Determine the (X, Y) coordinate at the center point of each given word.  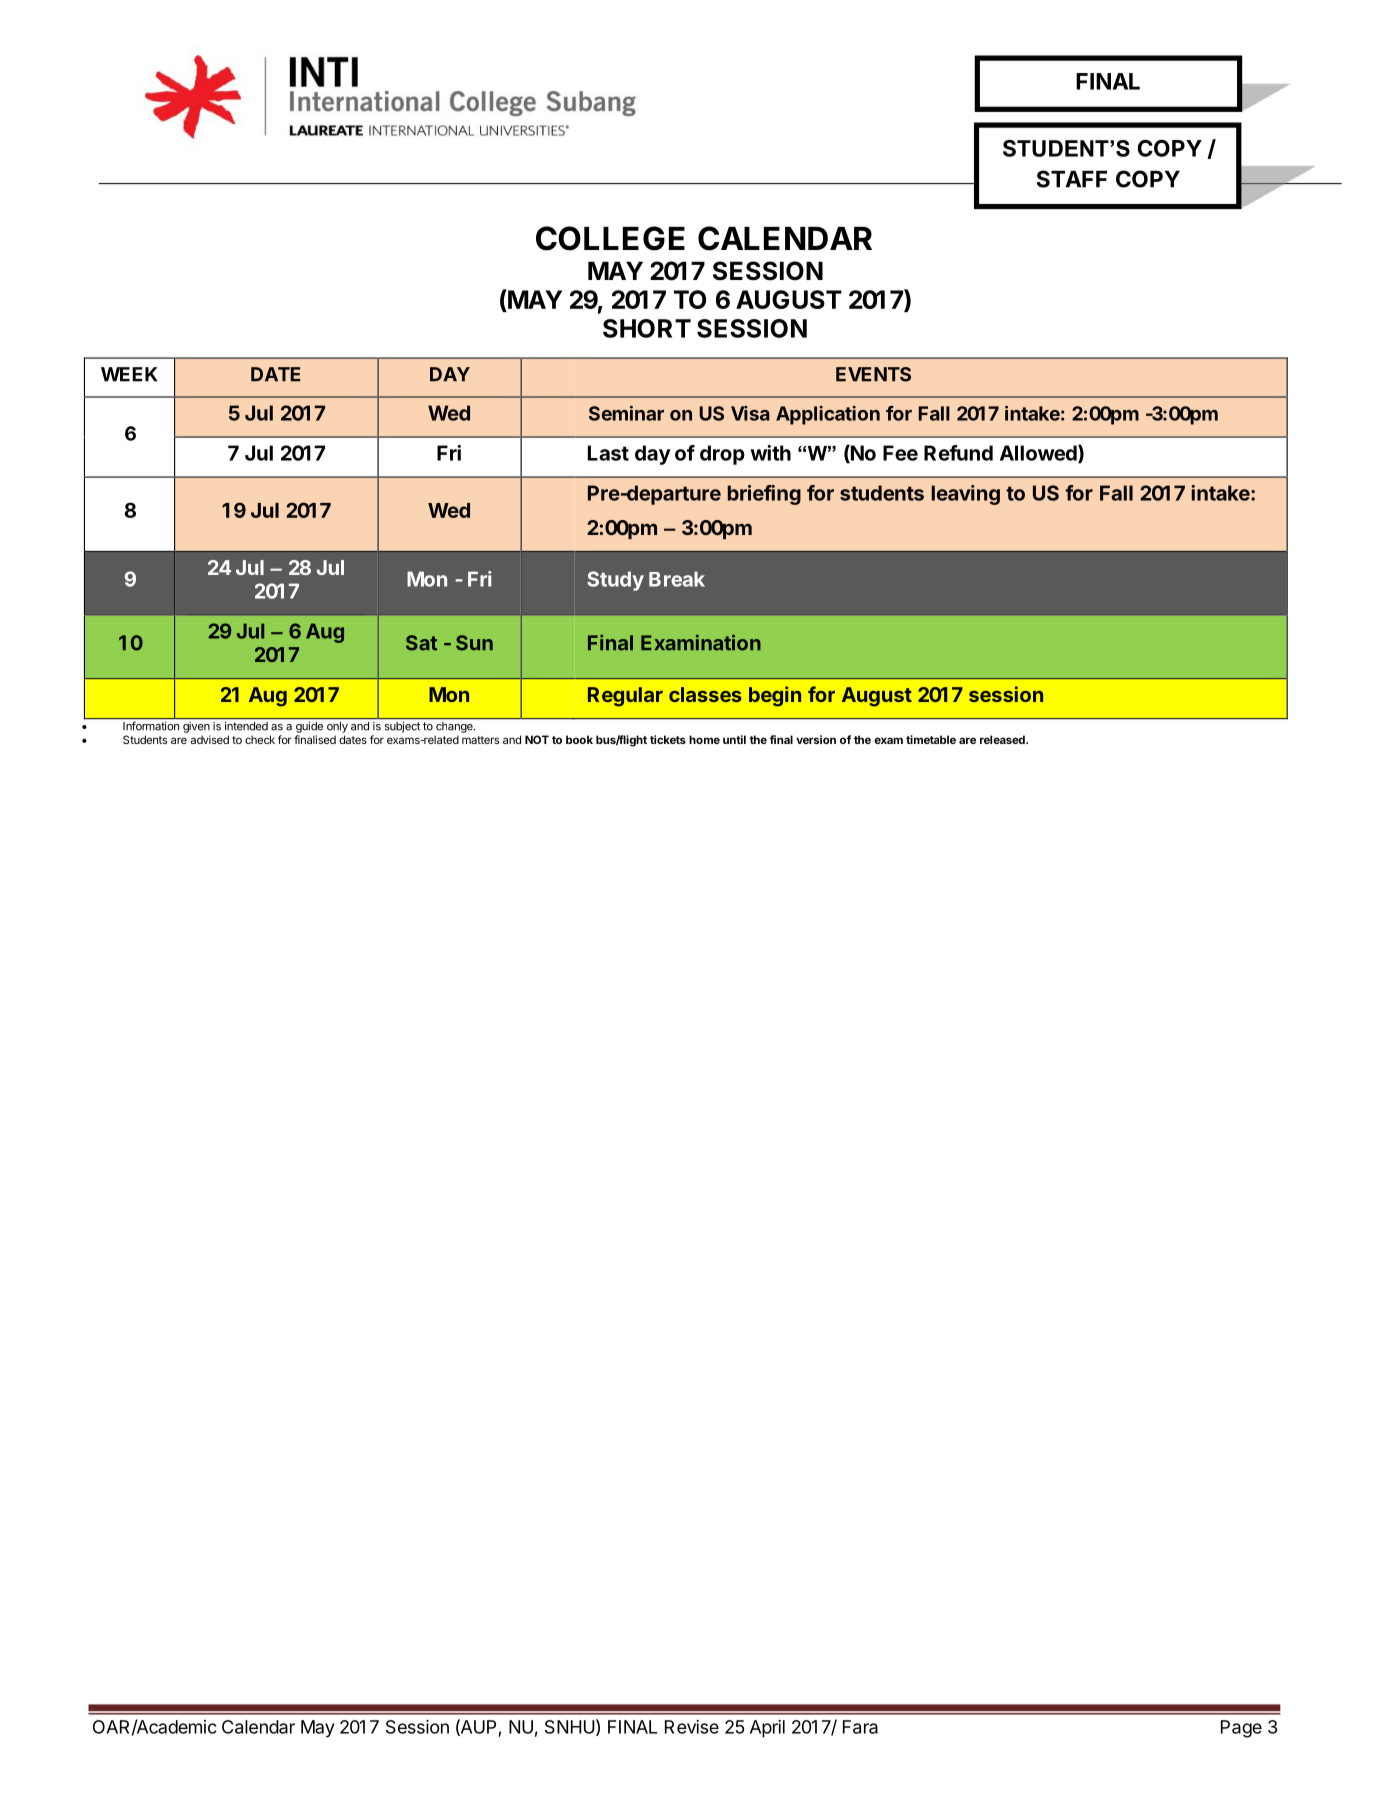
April (767, 1729)
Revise (692, 1727)
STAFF (1072, 179)
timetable (931, 739)
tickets (668, 739)
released (1003, 739)
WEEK (129, 374)
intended (246, 726)
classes (705, 694)
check (260, 739)
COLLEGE (610, 238)
